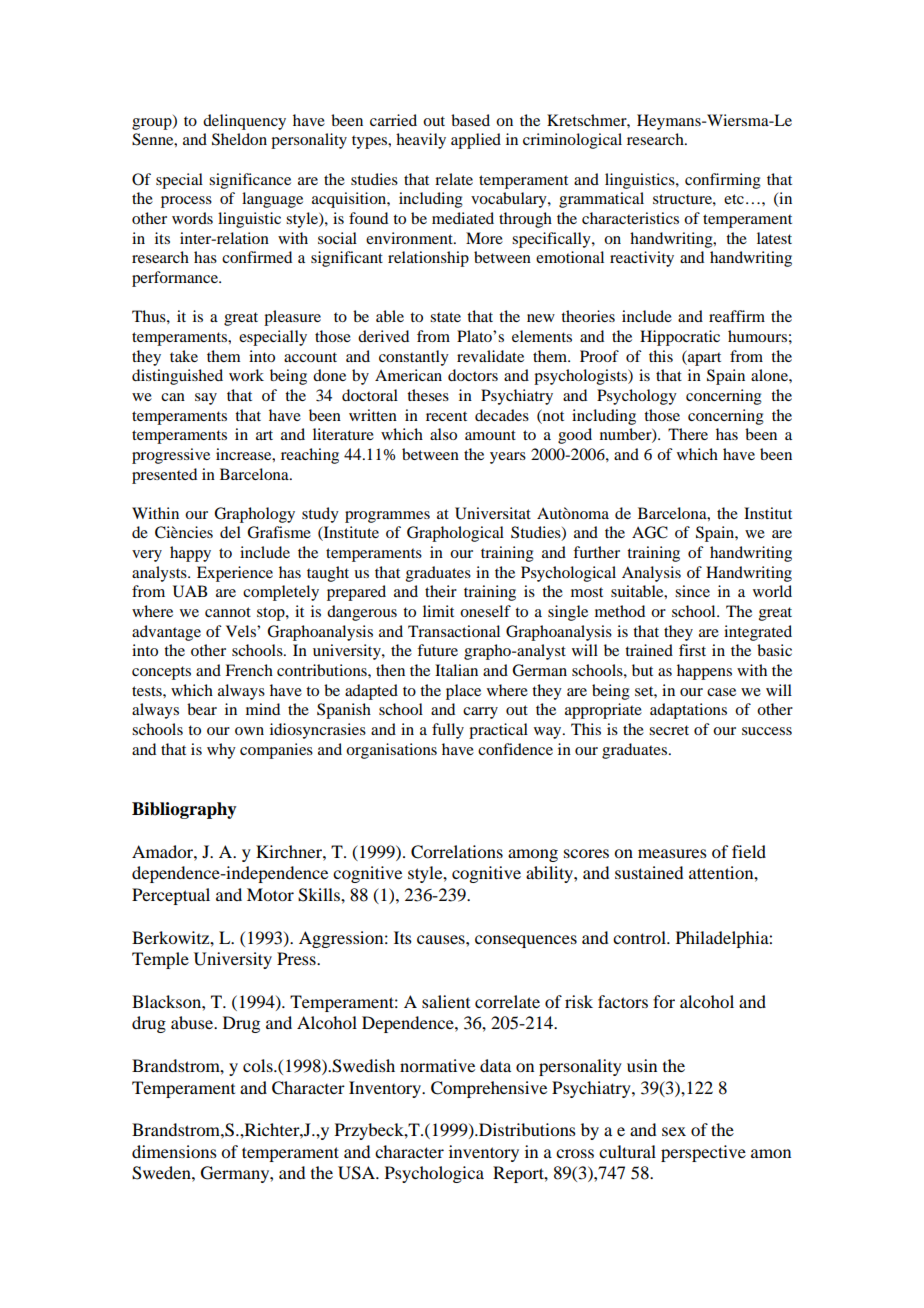 This screenshot has height=1308, width=924. What do you see at coordinates (239, 139) in the screenshot?
I see `Sheldon` at bounding box center [239, 139].
